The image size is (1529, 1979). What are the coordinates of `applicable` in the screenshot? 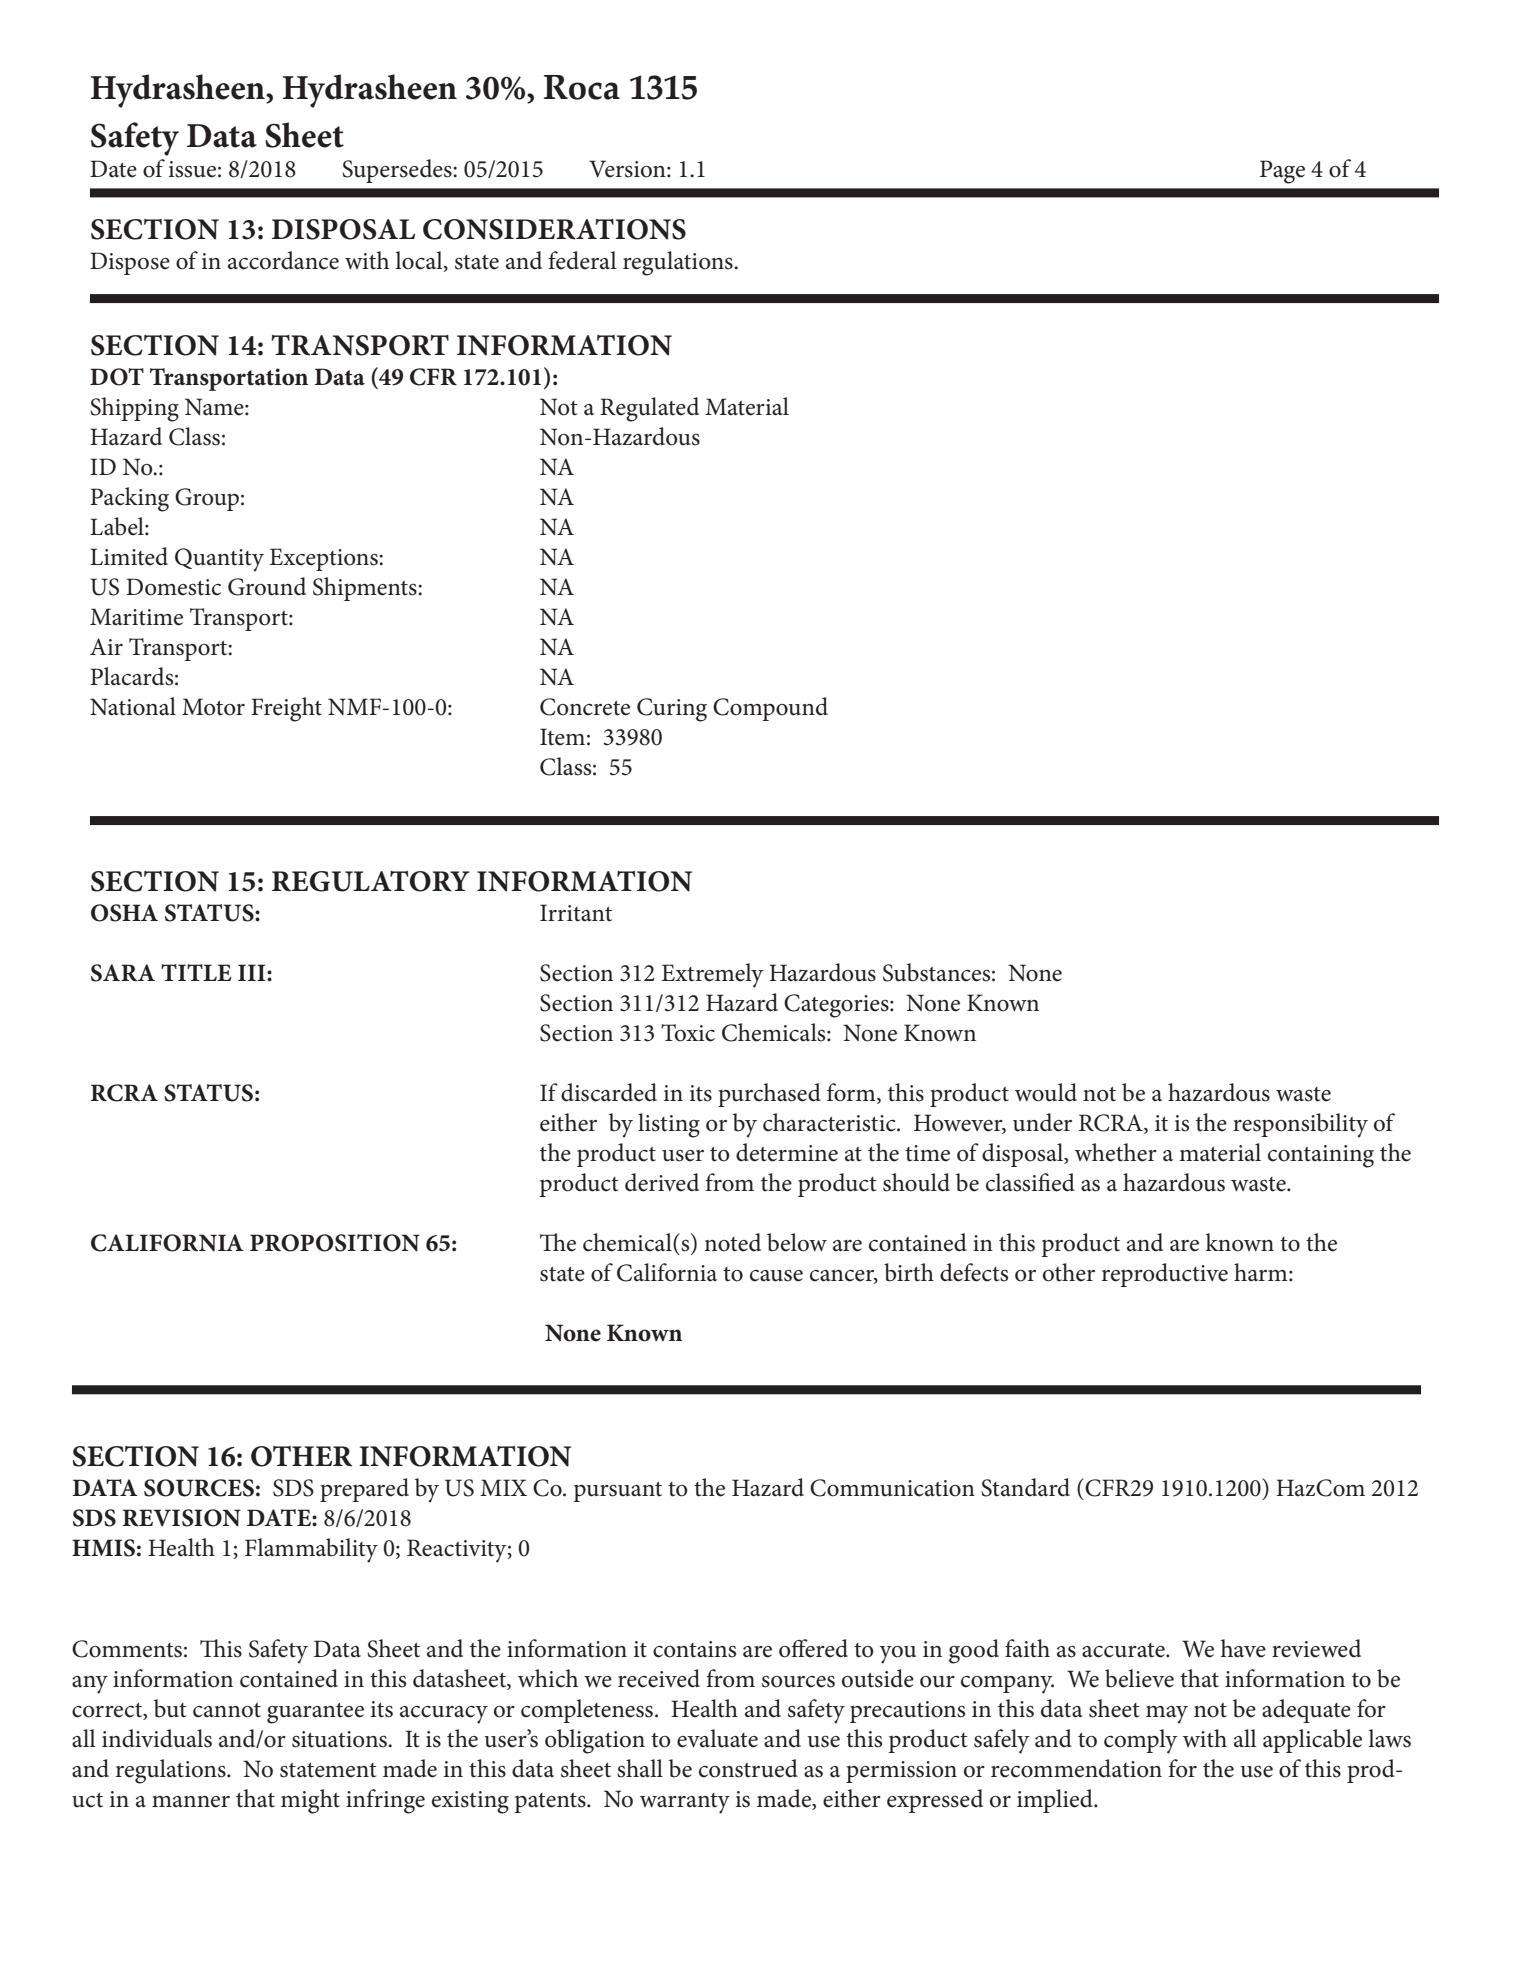 It's located at (1312, 1741).
